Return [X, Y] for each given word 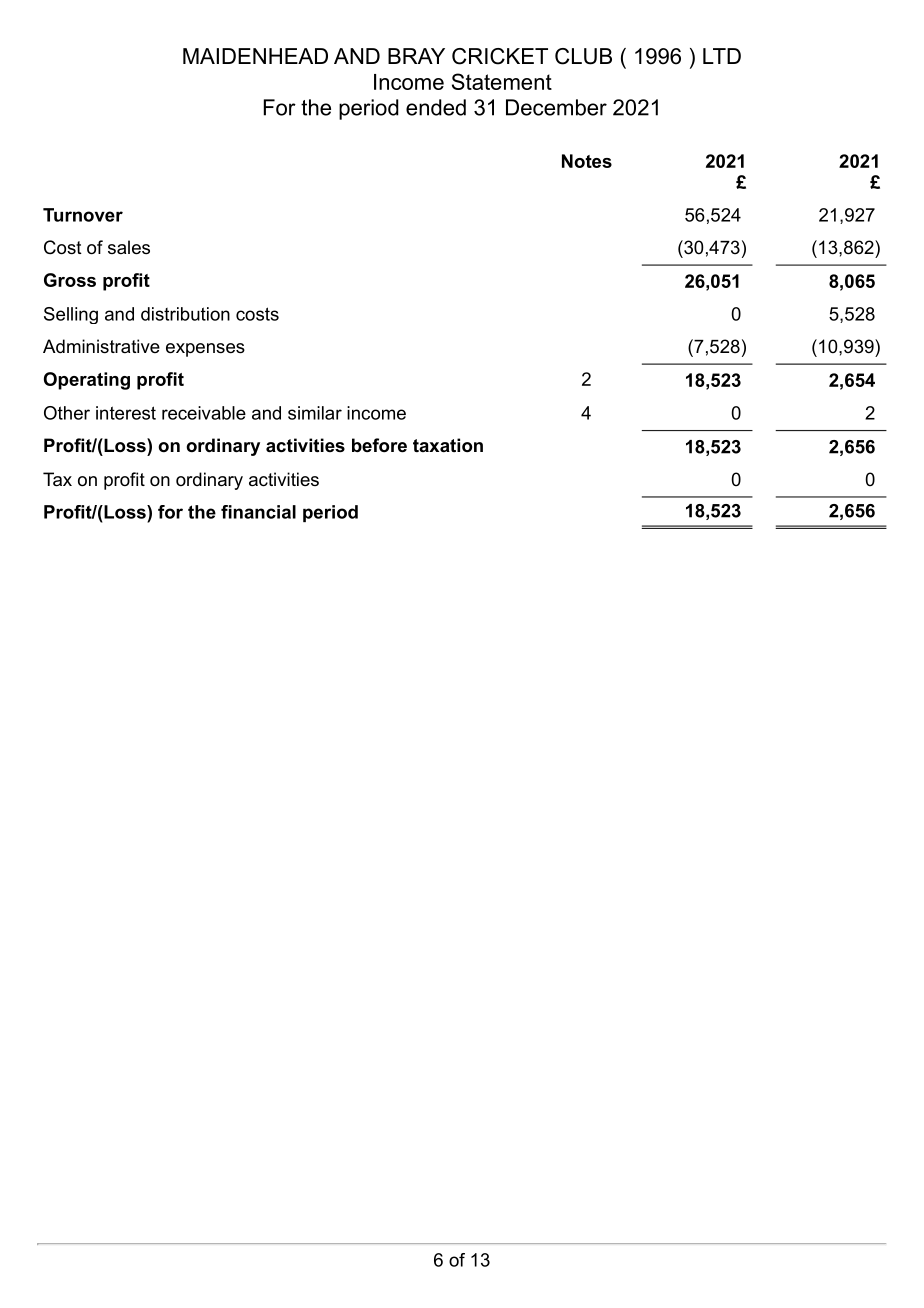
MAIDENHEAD [255, 56]
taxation [448, 445]
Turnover [83, 215]
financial [258, 512]
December [556, 107]
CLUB [583, 56]
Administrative [101, 346]
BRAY [416, 56]
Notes [587, 161]
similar [315, 413]
